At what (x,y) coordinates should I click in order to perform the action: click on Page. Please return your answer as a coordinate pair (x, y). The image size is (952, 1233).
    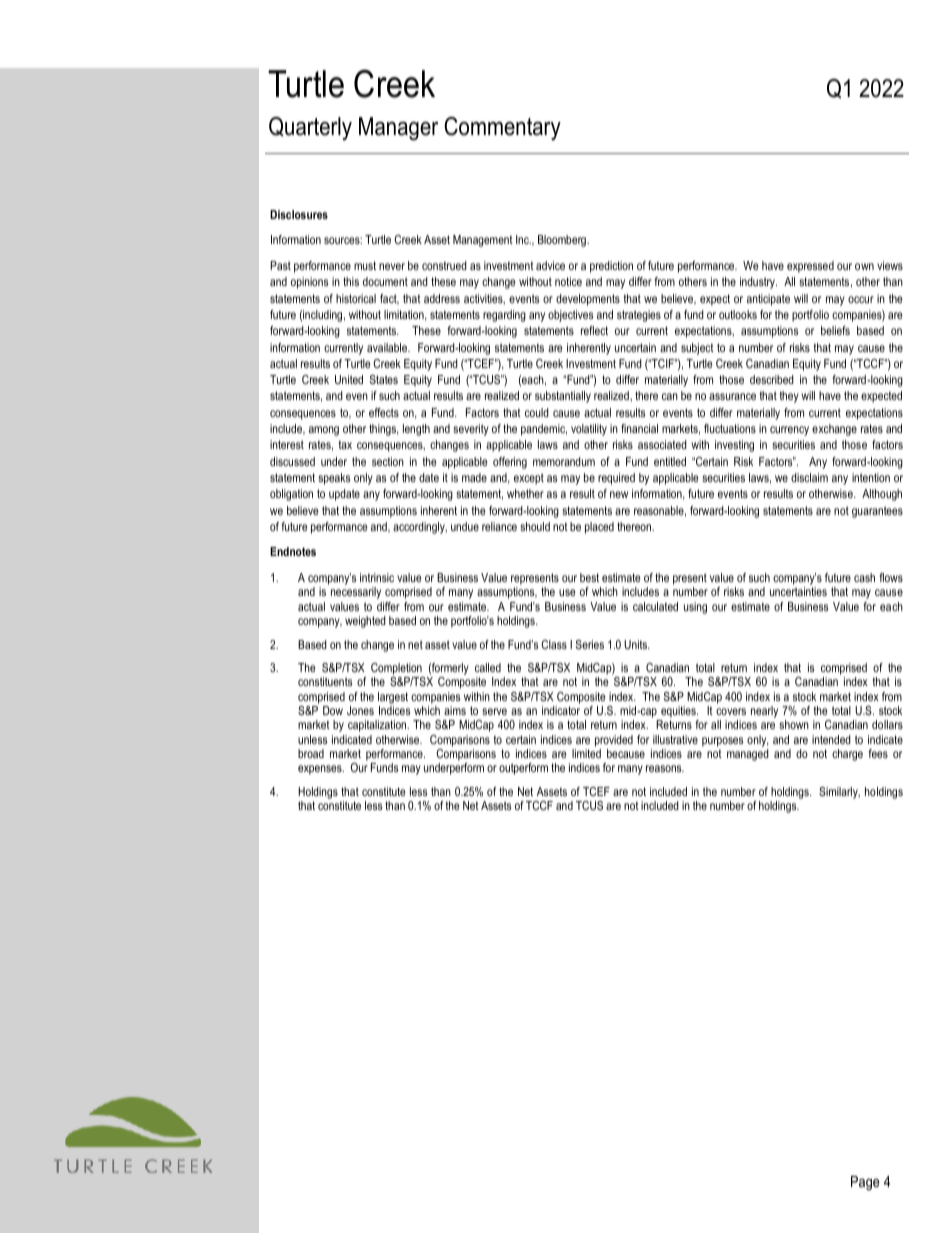
    Looking at the image, I should click on (865, 1183).
